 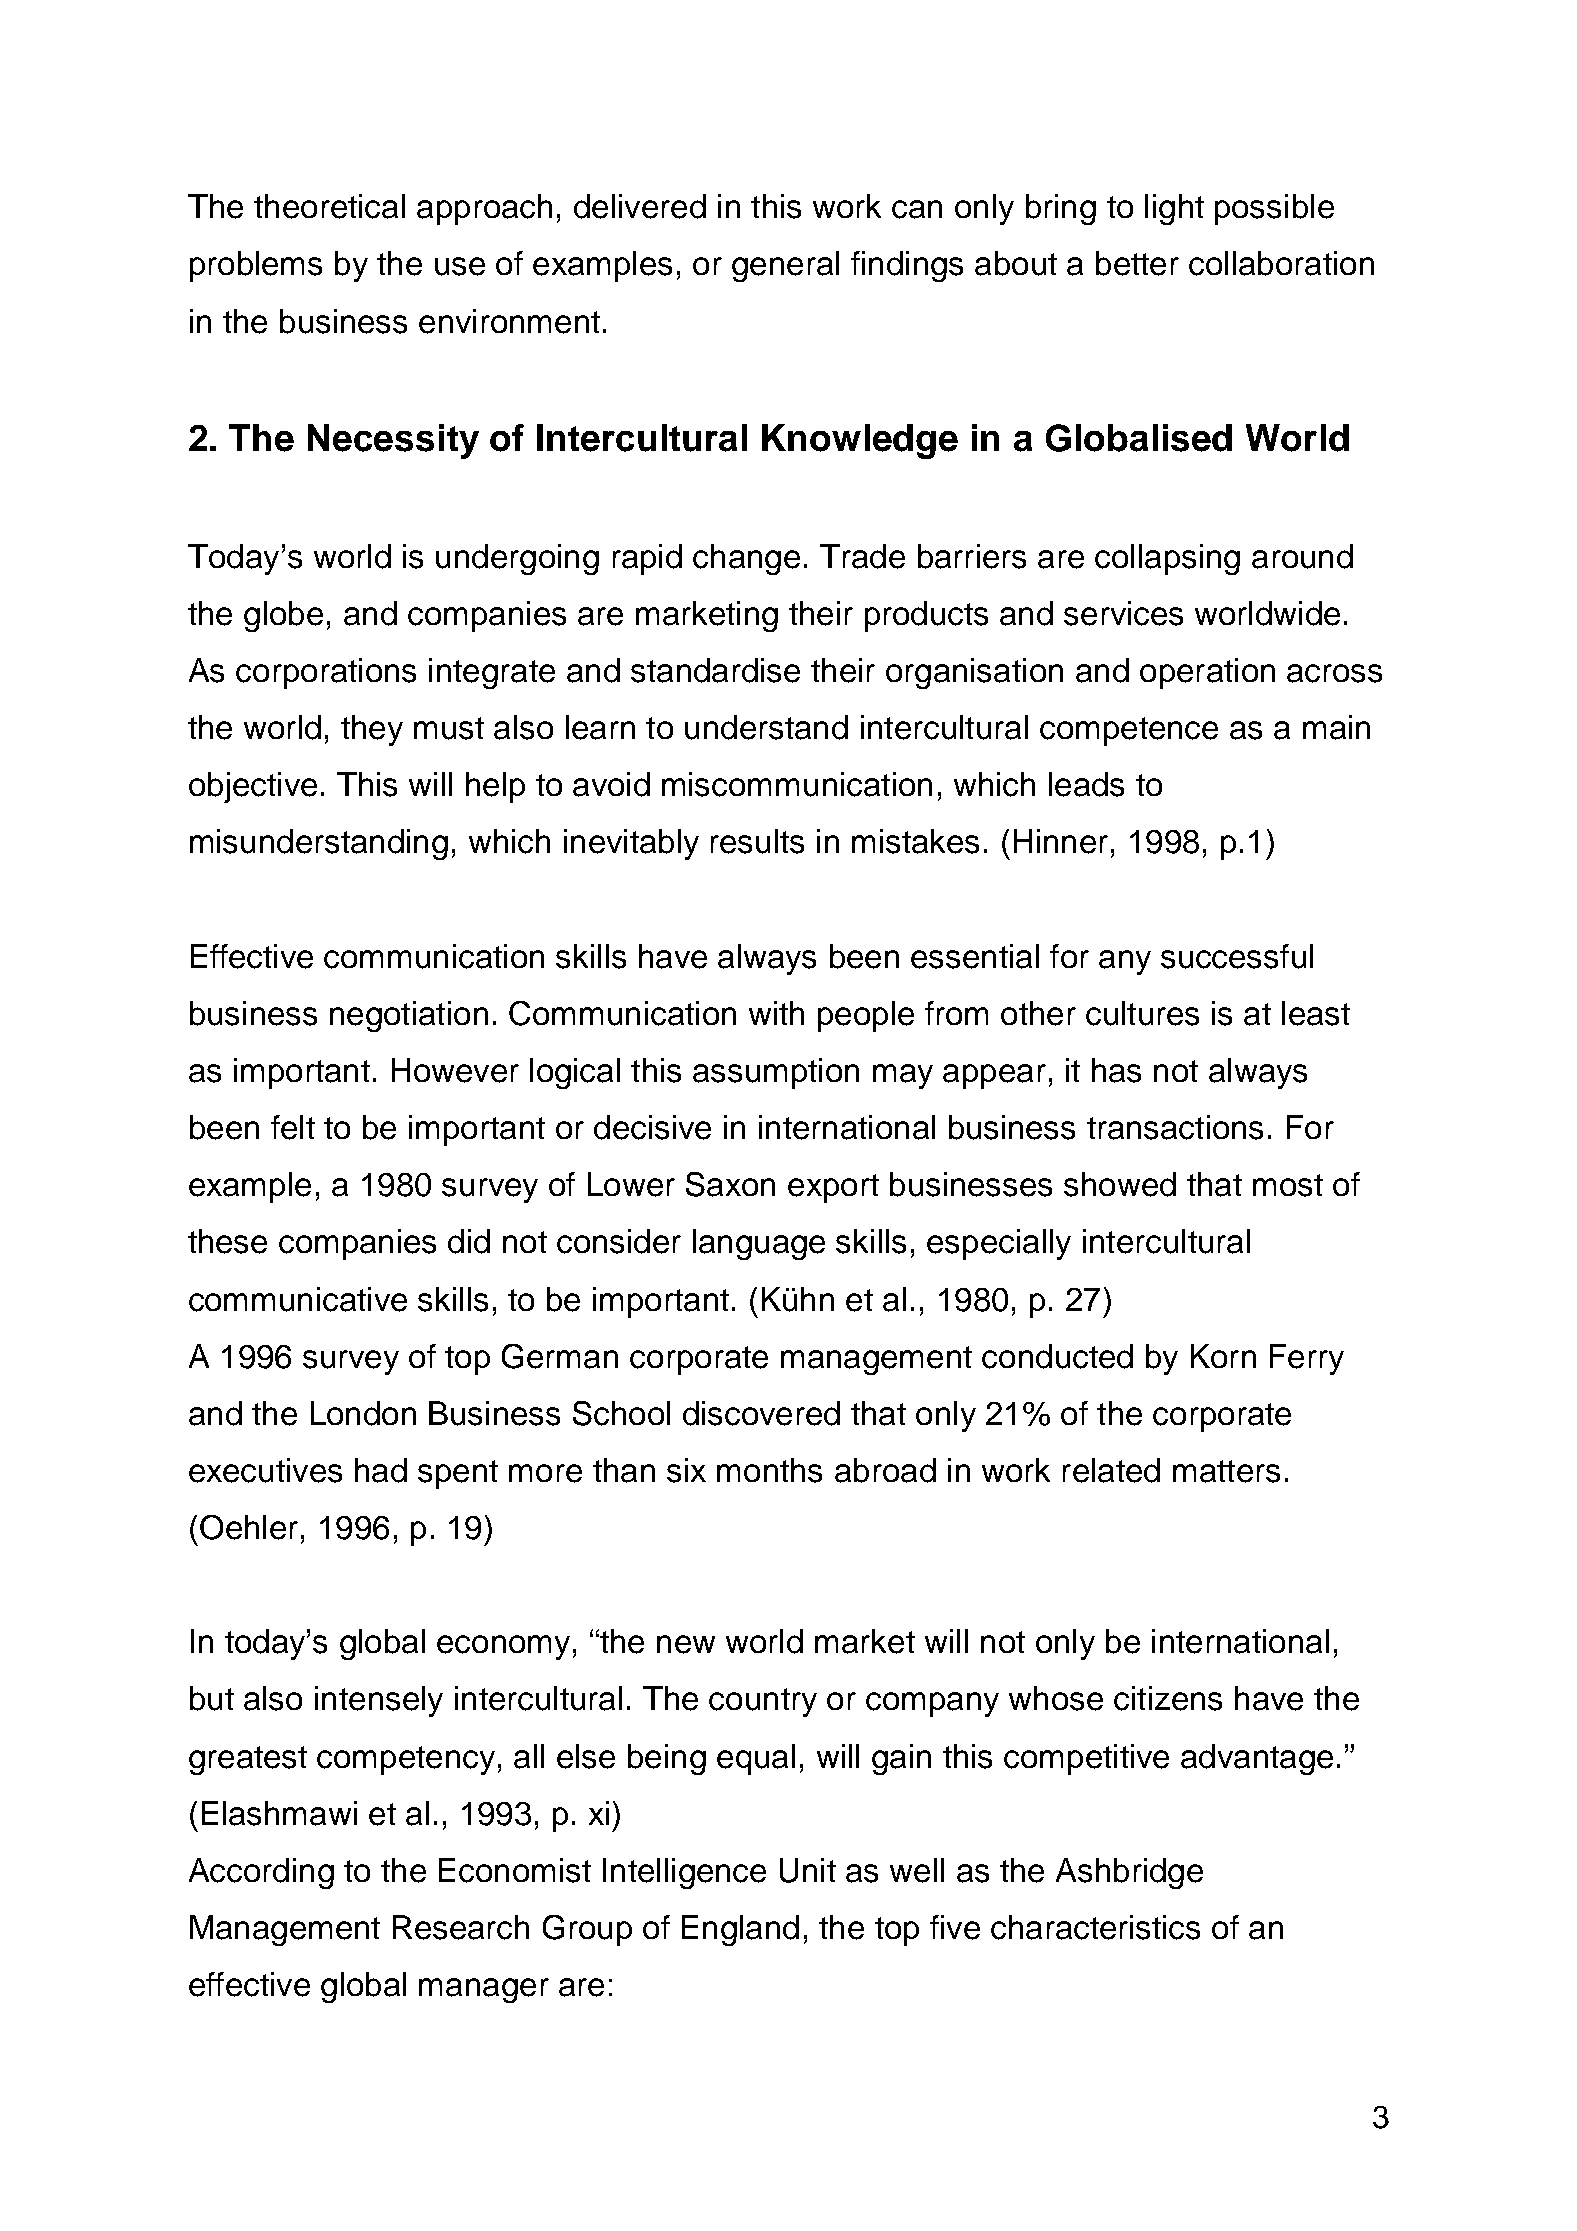 What do you see at coordinates (1223, 1356) in the screenshot?
I see `Korn` at bounding box center [1223, 1356].
